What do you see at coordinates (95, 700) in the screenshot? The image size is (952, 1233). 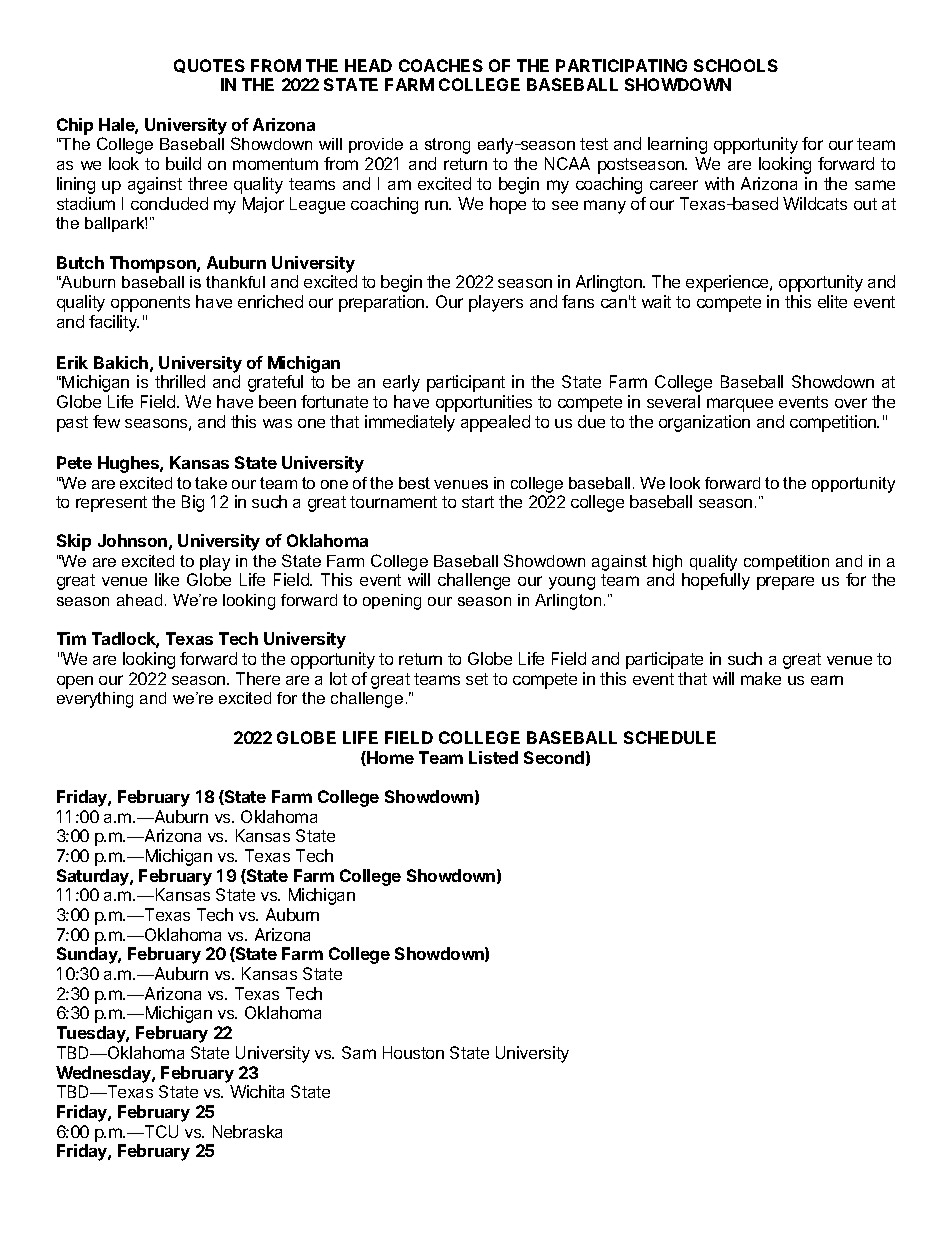 I see `everything` at bounding box center [95, 700].
